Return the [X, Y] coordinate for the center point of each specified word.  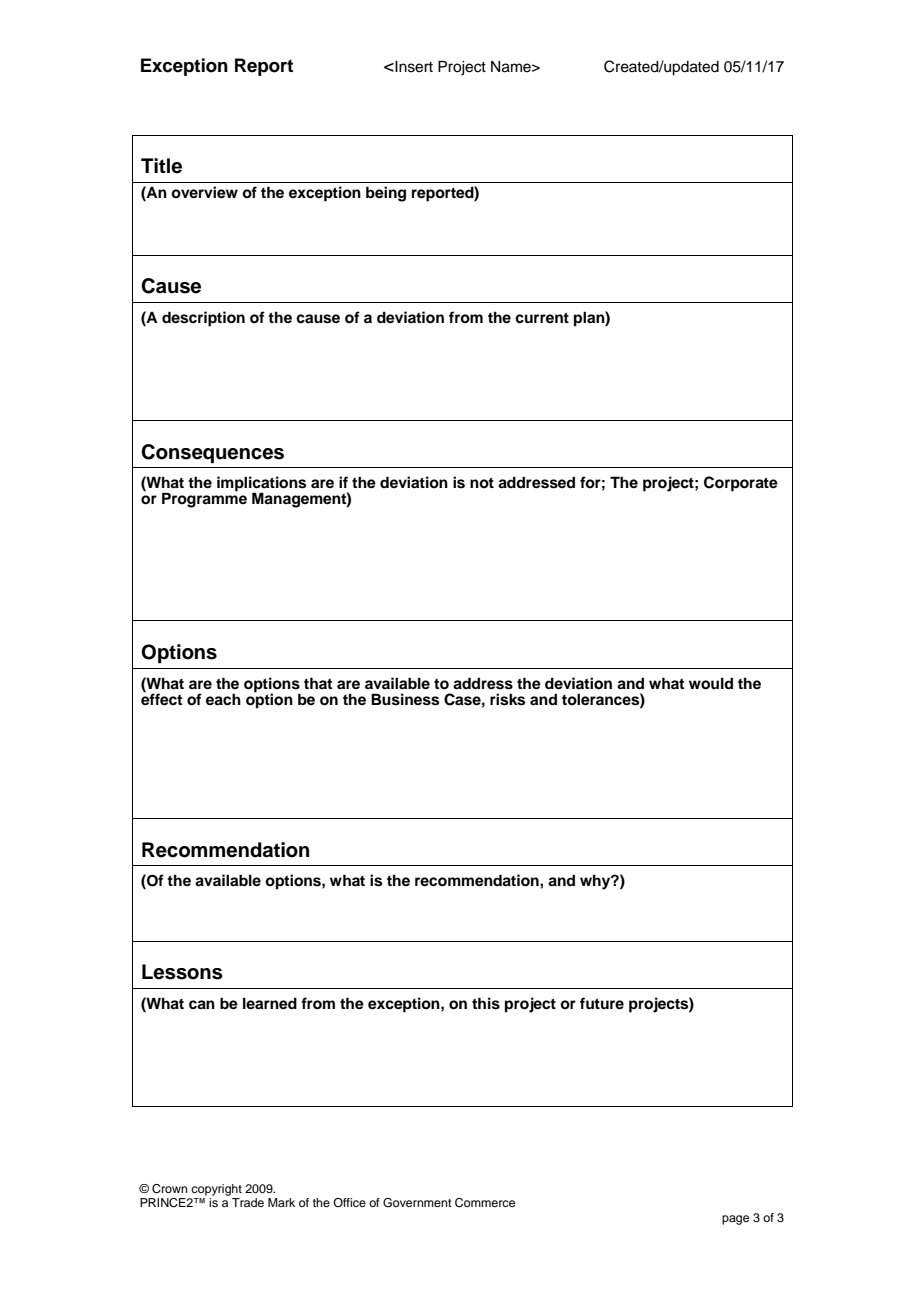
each [223, 699]
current [542, 318]
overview [204, 192]
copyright [216, 1190]
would [711, 684]
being [386, 194]
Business [405, 699]
